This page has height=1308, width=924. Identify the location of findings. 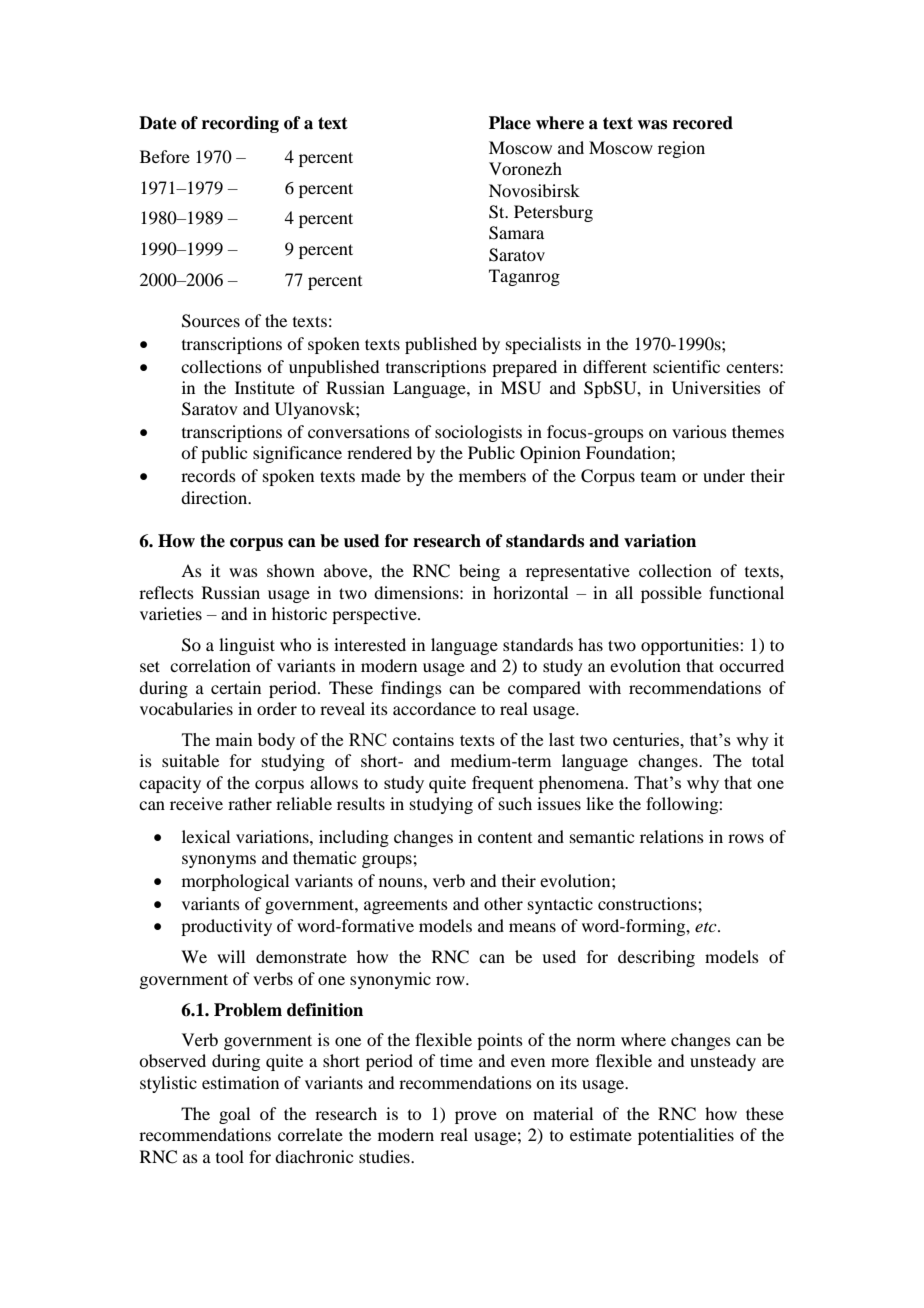
(411, 689).
